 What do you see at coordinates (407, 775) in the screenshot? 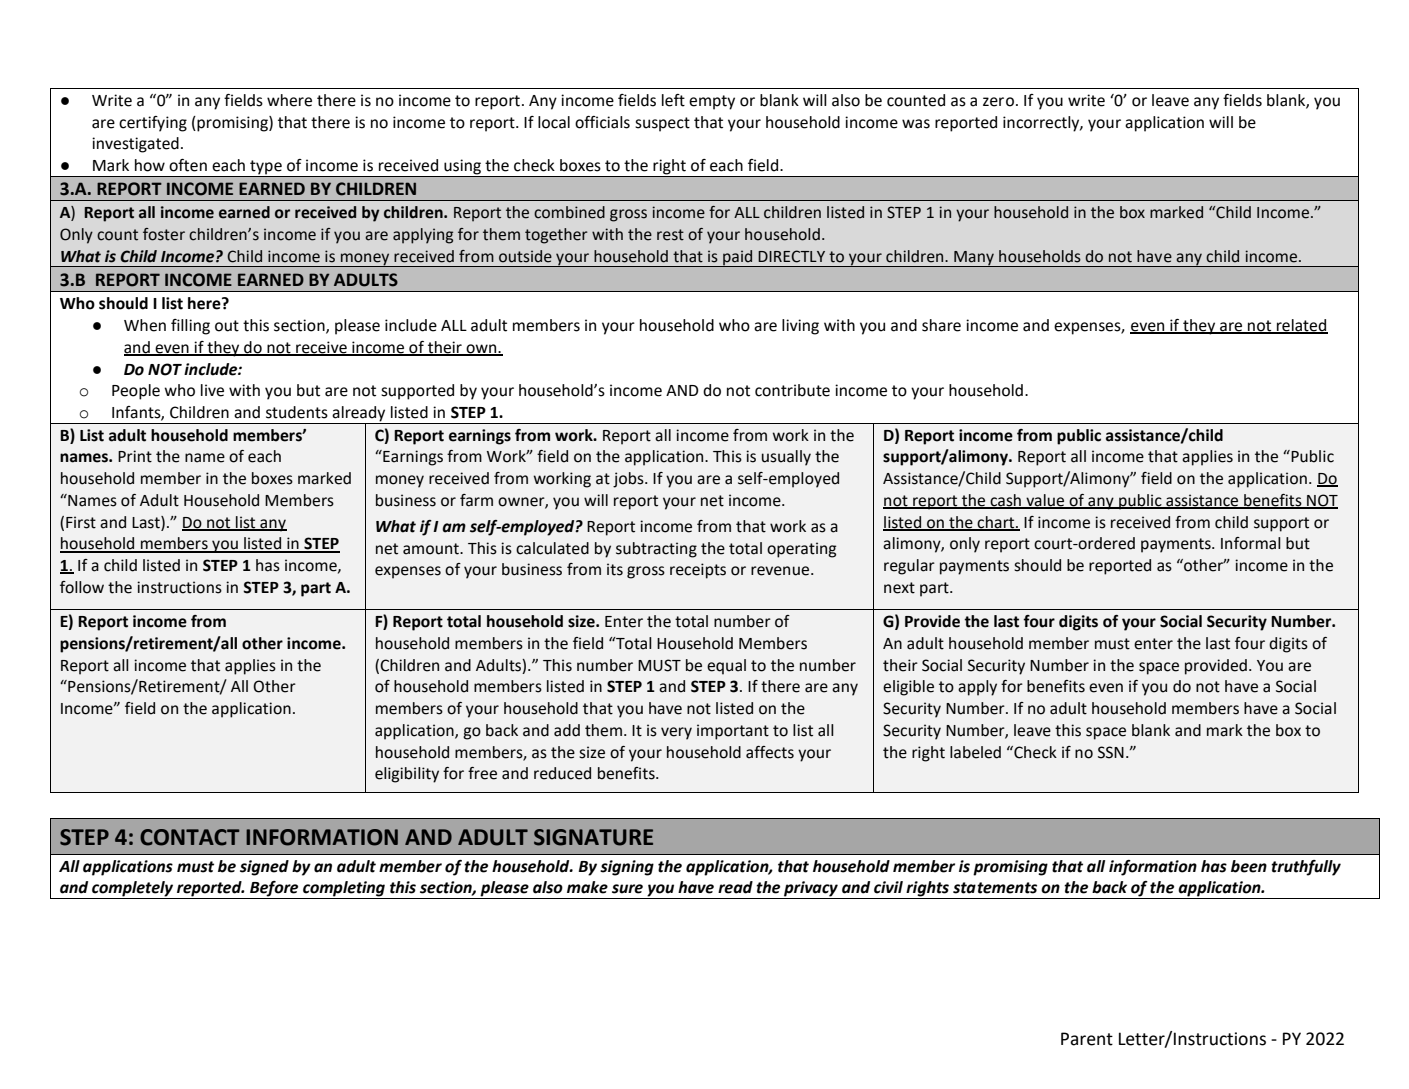
I see `eligibility` at bounding box center [407, 775].
